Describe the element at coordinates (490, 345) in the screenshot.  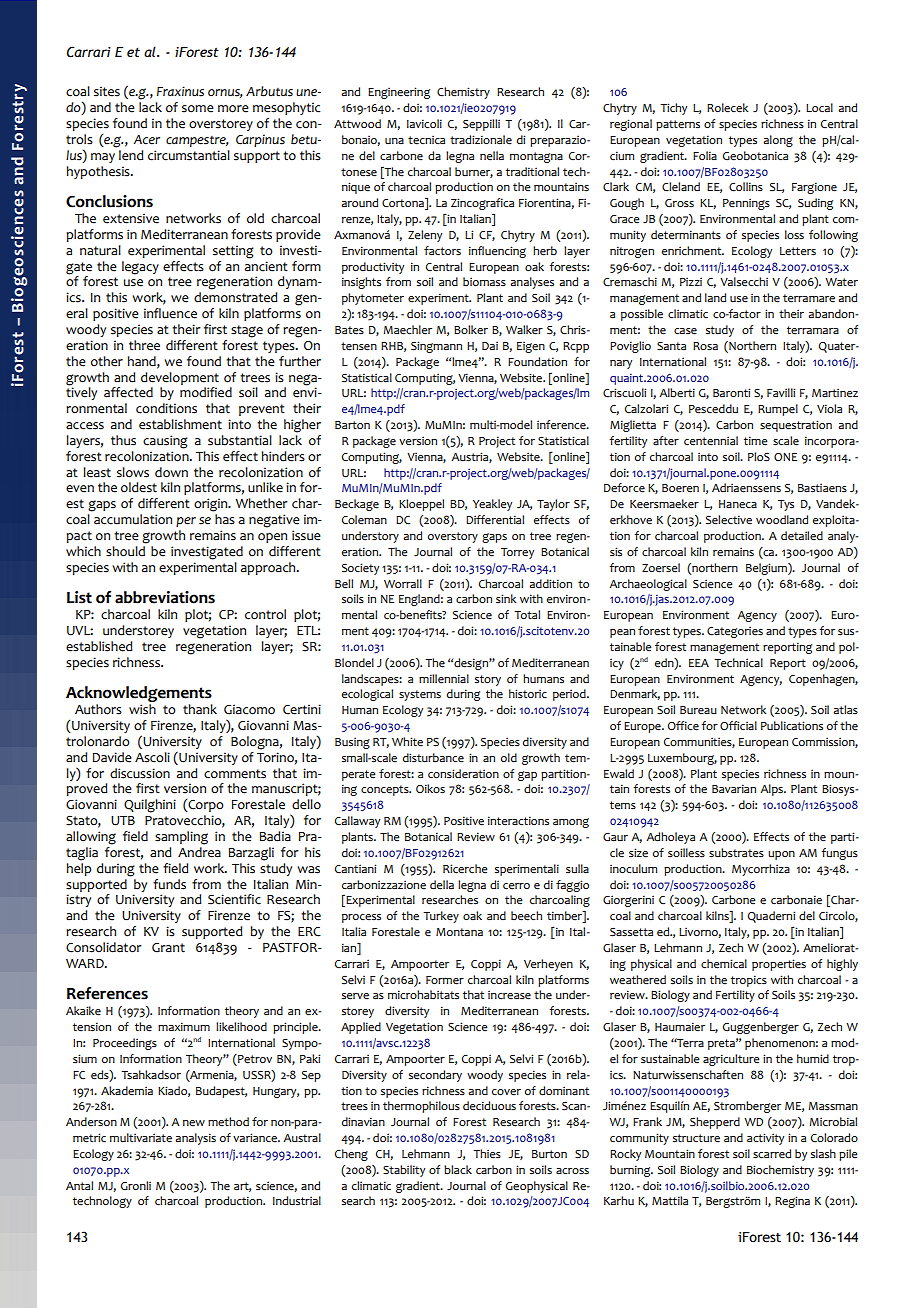
I see `Dai` at that location.
